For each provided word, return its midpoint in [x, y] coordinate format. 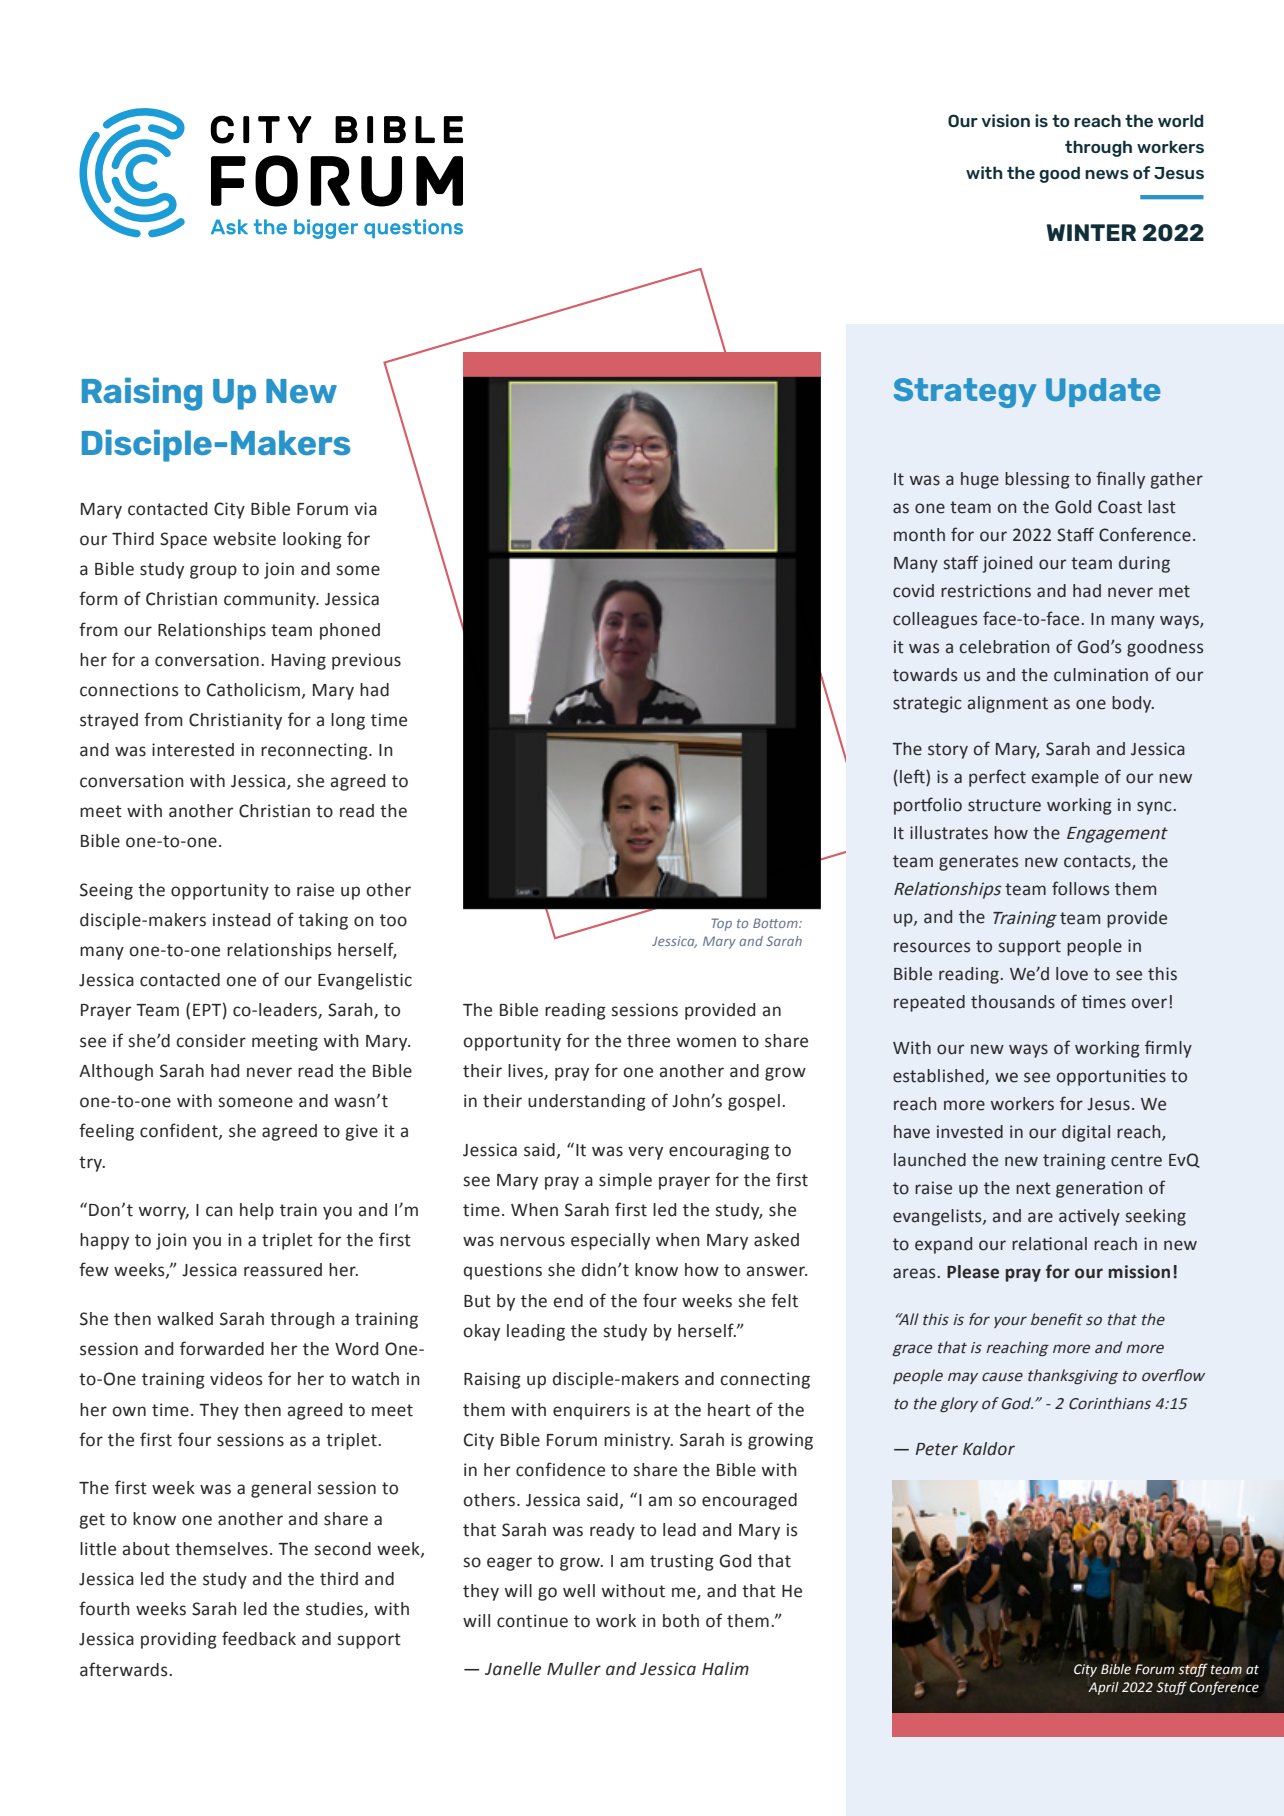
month [919, 535]
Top [721, 924]
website [244, 539]
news [1107, 174]
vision [1005, 120]
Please [973, 1272]
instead [241, 920]
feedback [259, 1638]
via [365, 509]
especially [610, 1241]
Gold [1073, 507]
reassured [283, 1270]
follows [1080, 888]
